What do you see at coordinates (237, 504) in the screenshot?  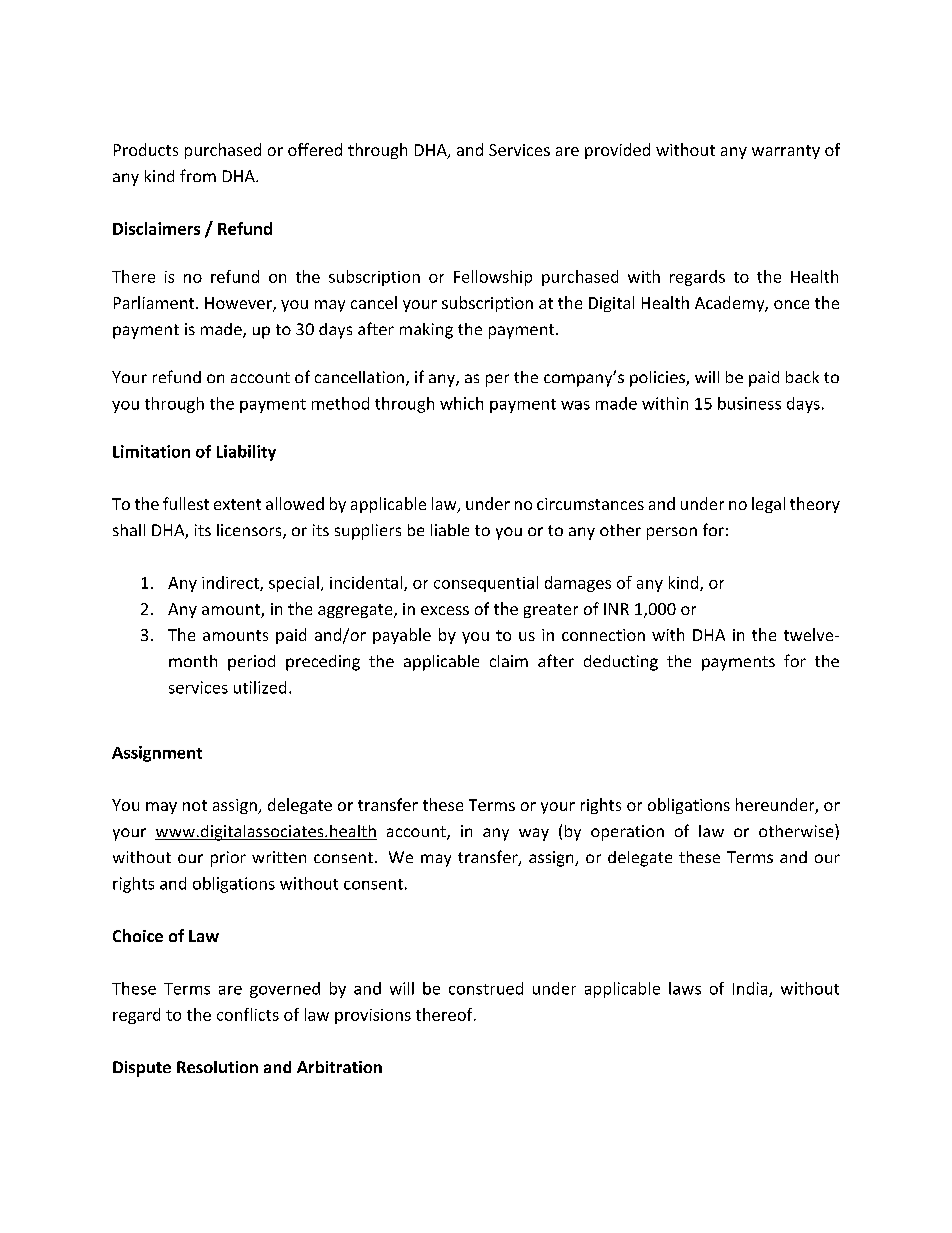 I see `extent` at bounding box center [237, 504].
